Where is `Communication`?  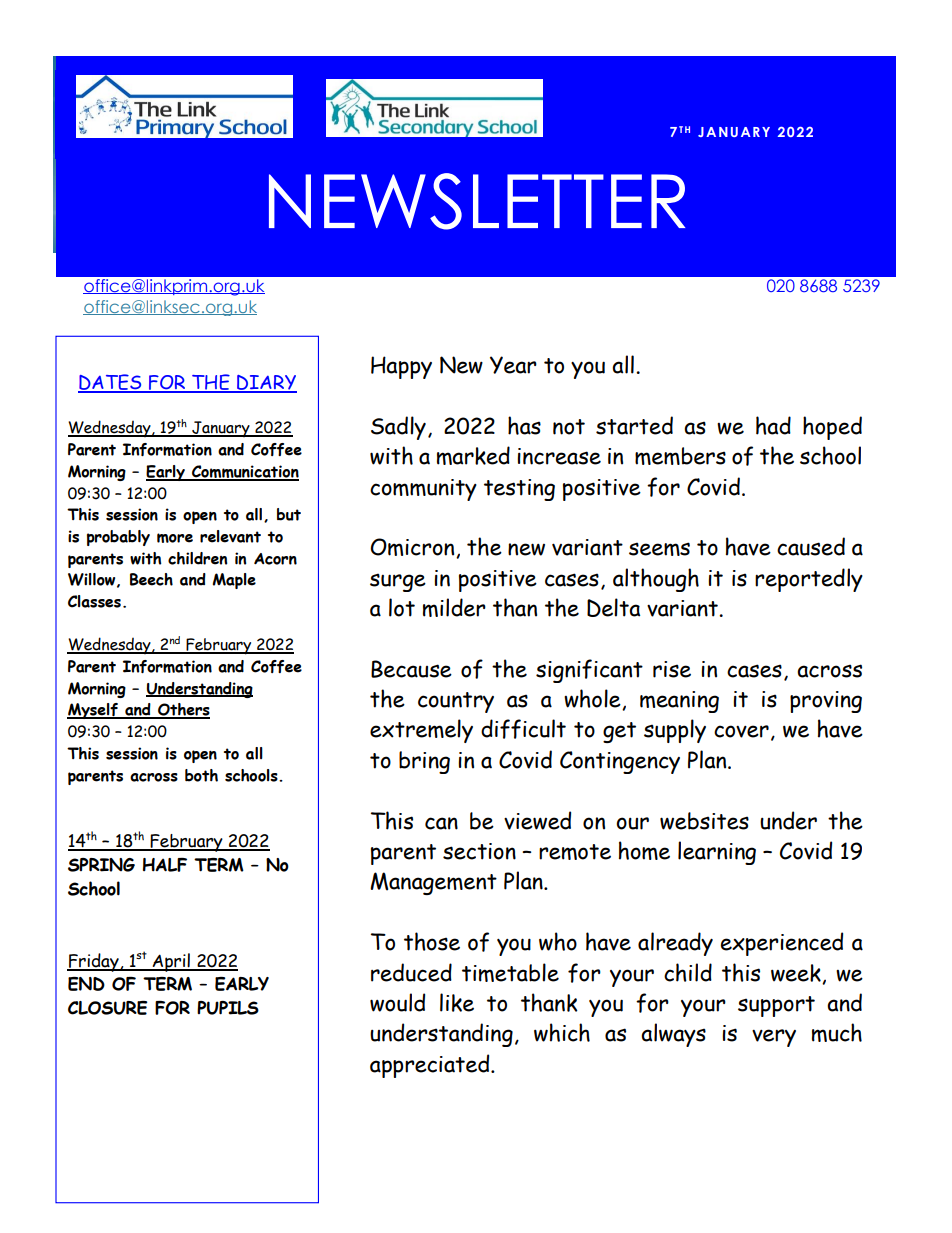
Communication is located at coordinates (244, 472).
